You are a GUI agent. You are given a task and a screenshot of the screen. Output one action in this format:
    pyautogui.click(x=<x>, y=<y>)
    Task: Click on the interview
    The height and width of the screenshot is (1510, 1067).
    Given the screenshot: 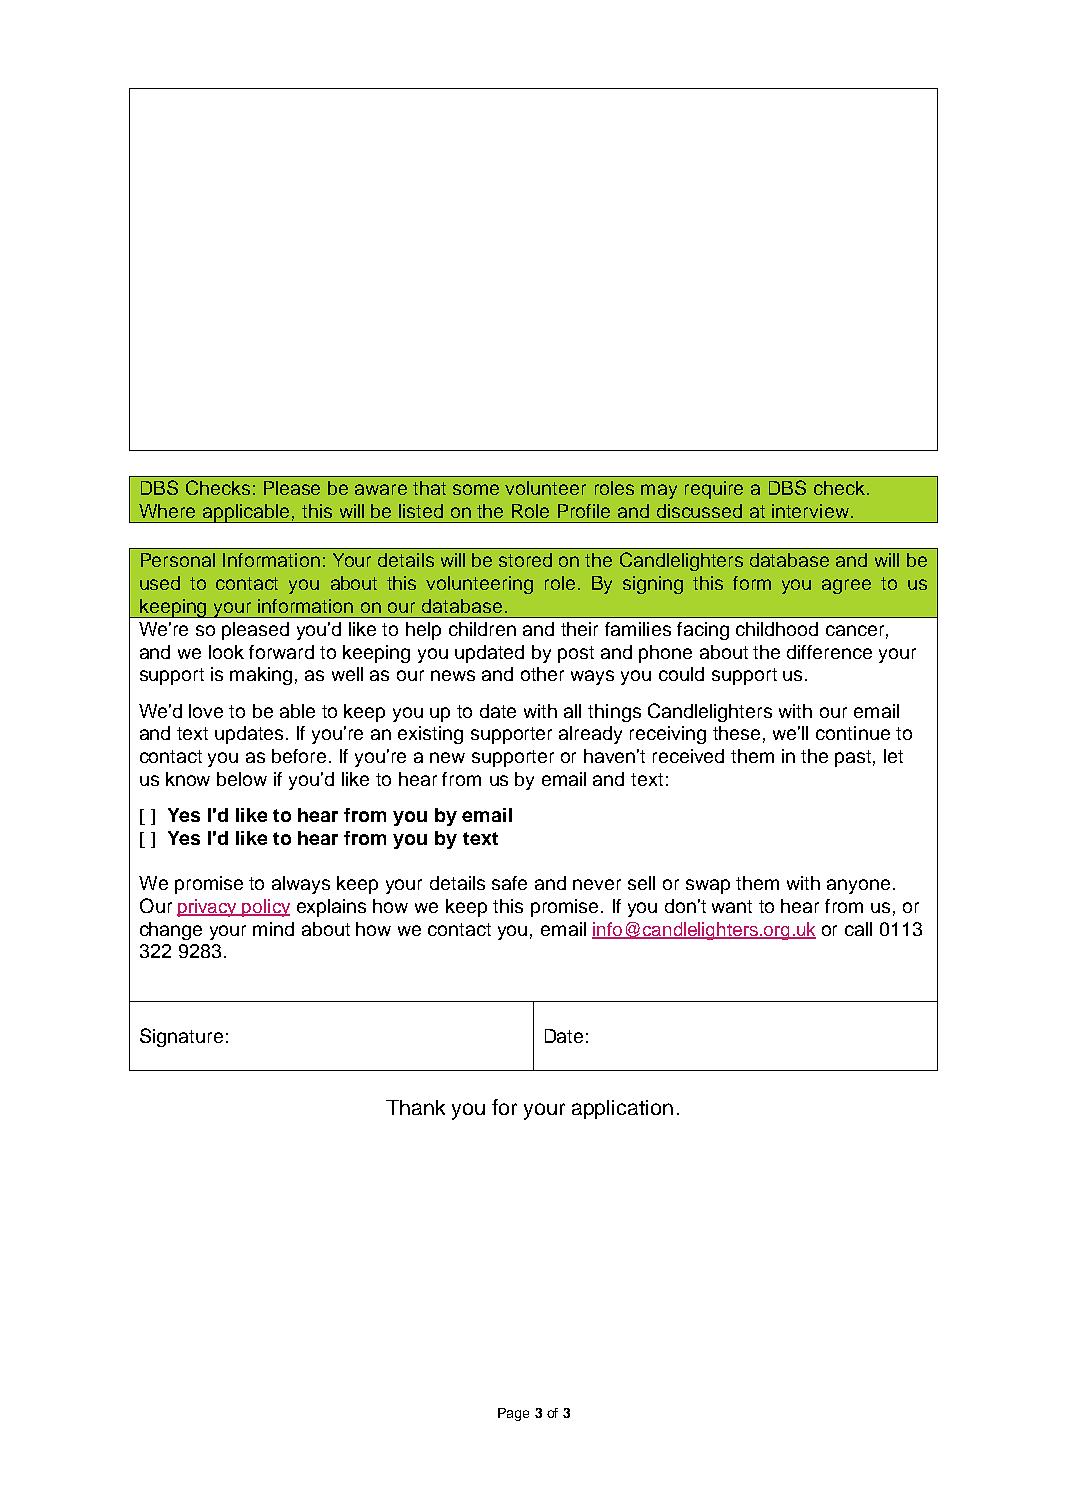 What is the action you would take?
    pyautogui.click(x=810, y=511)
